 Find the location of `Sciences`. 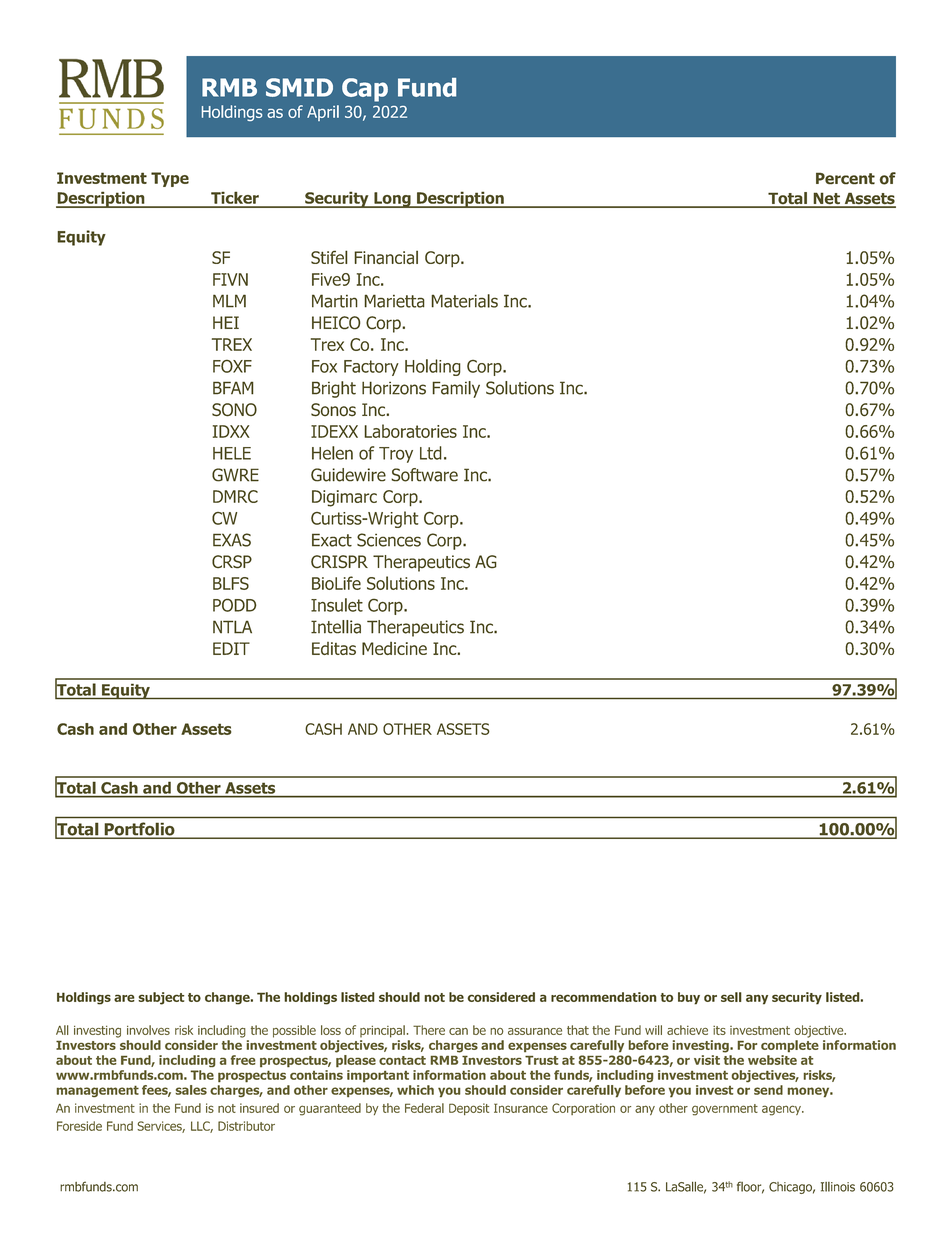

Sciences is located at coordinates (389, 540).
